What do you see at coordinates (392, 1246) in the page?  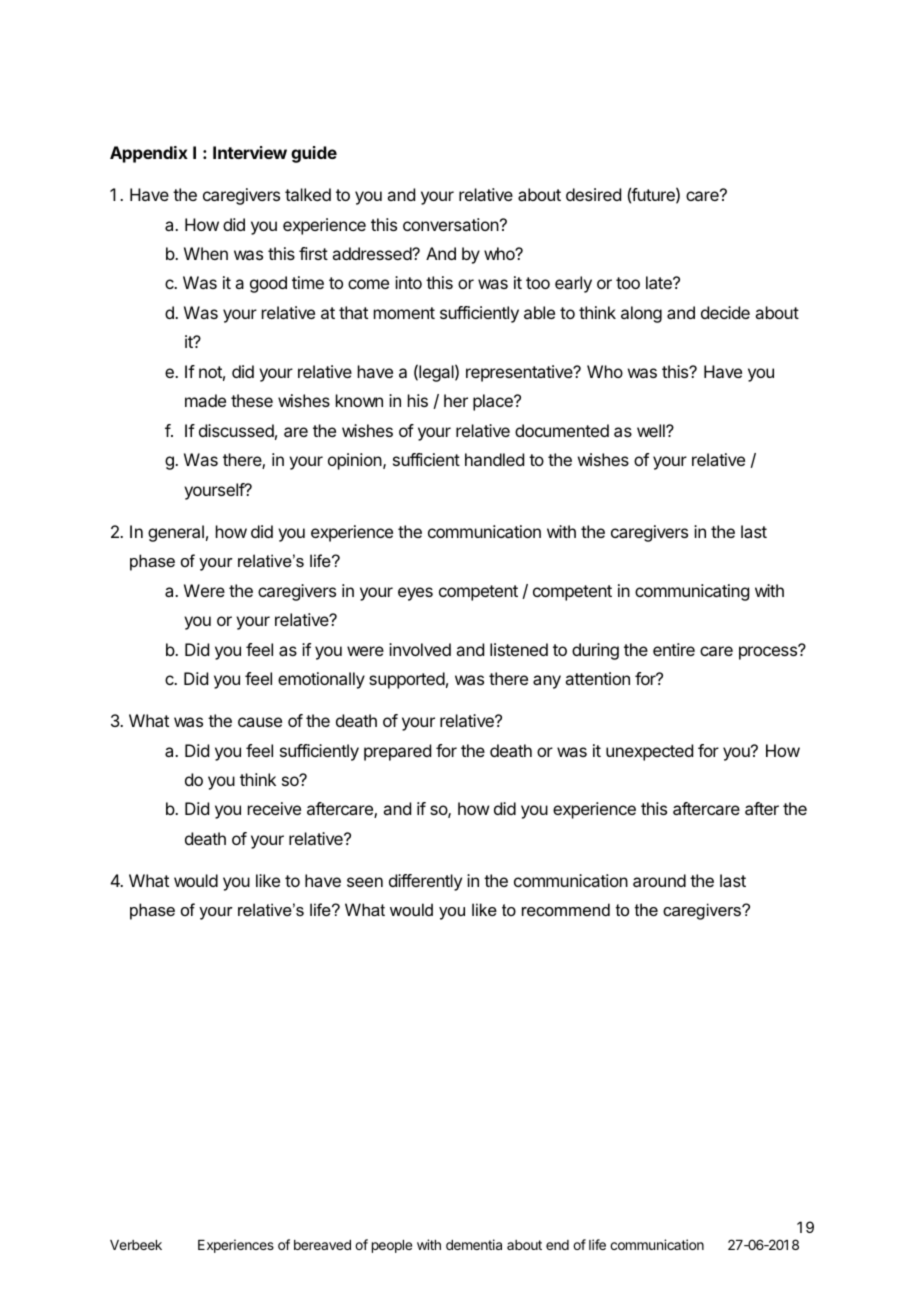 I see `people` at bounding box center [392, 1246].
